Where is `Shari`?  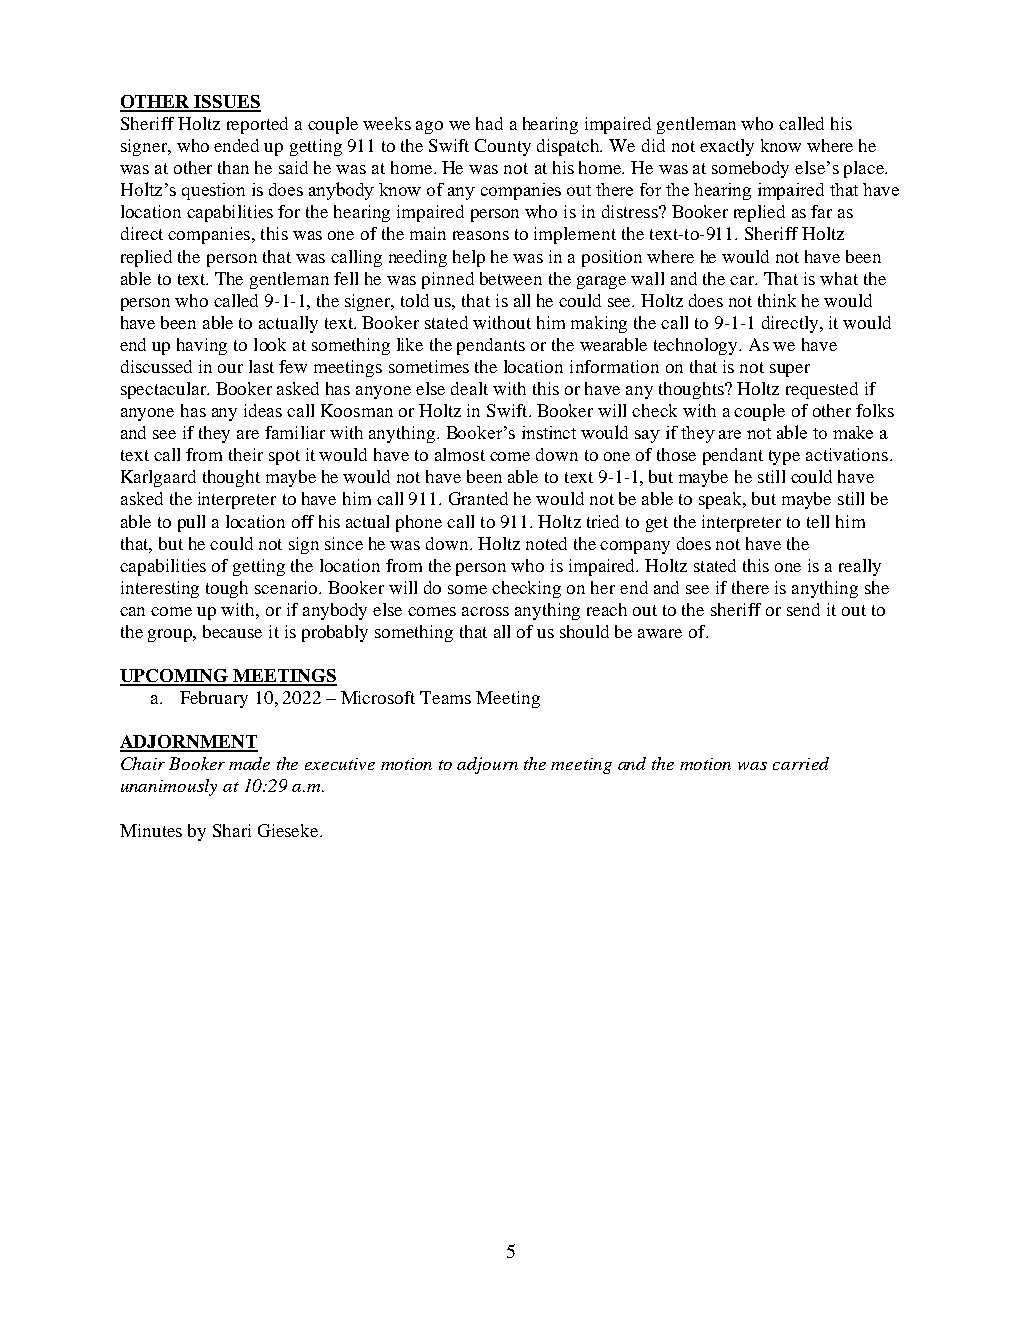
Shari is located at coordinates (232, 830).
